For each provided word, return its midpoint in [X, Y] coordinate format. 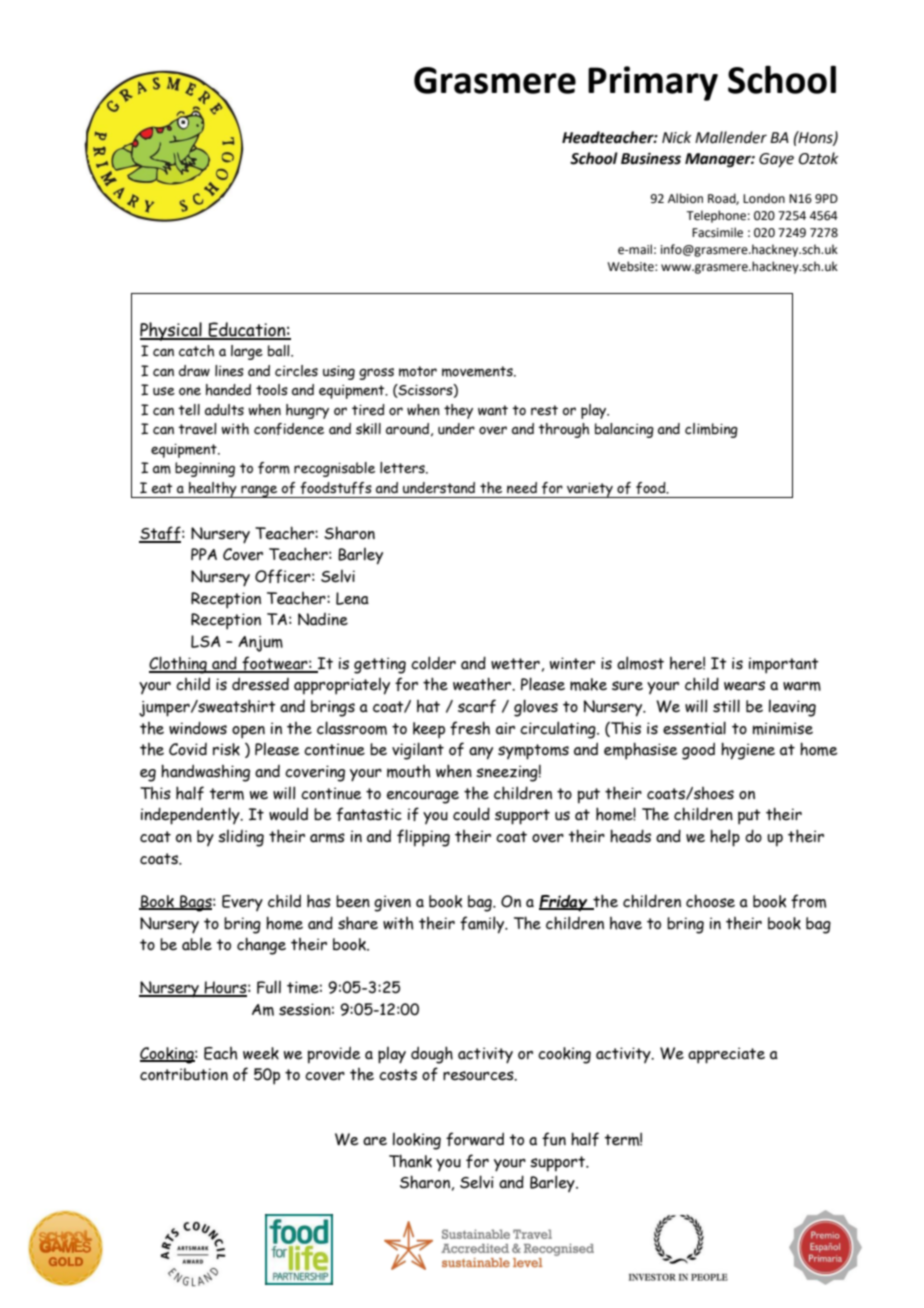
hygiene [748, 751]
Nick [676, 137]
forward [475, 1139]
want [493, 410]
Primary [653, 83]
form [274, 468]
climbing [711, 430]
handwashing [205, 773]
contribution [184, 1074]
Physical [172, 331]
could [471, 814]
